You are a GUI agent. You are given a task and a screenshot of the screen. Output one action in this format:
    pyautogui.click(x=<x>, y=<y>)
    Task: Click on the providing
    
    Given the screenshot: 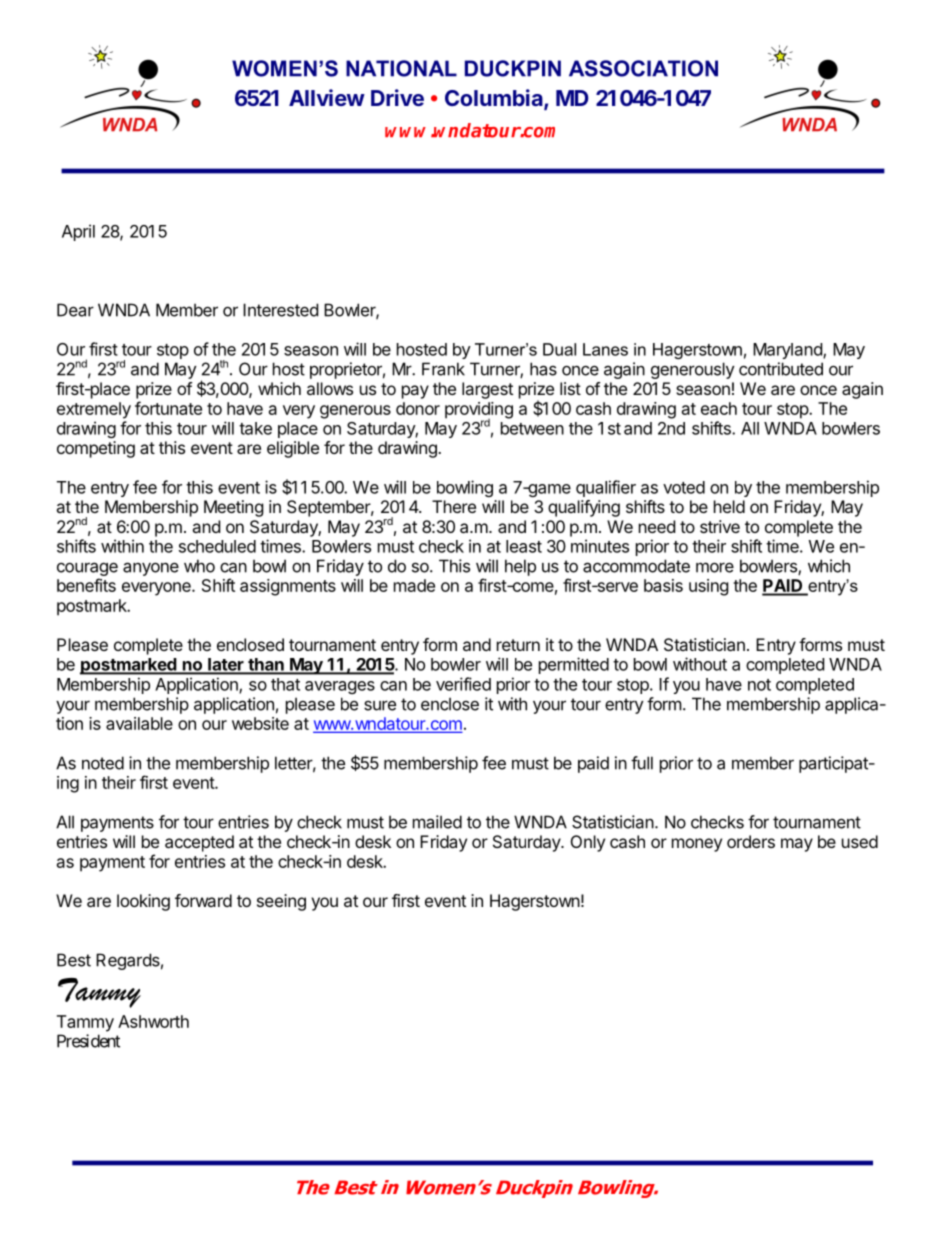 What is the action you would take?
    pyautogui.click(x=479, y=411)
